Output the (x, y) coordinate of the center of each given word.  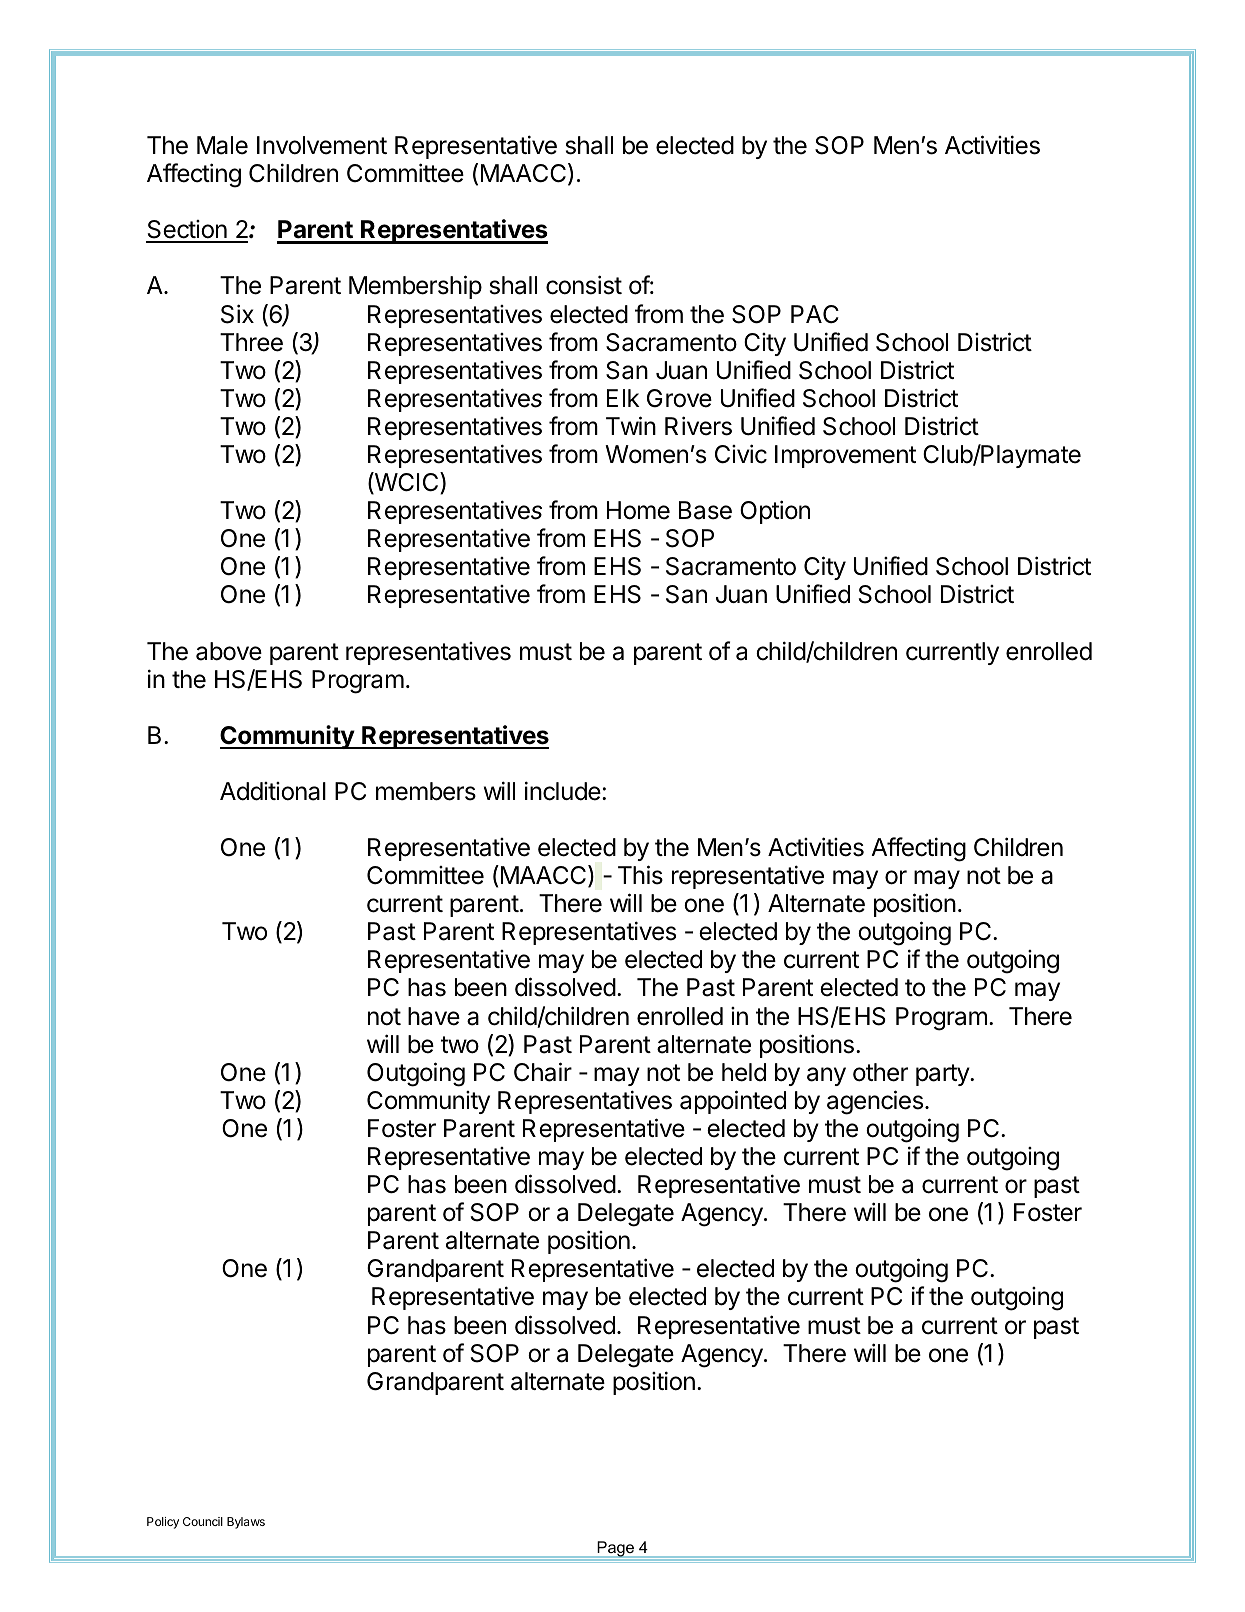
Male (222, 145)
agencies (875, 1102)
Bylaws (246, 1523)
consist (584, 285)
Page (616, 1549)
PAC (815, 314)
